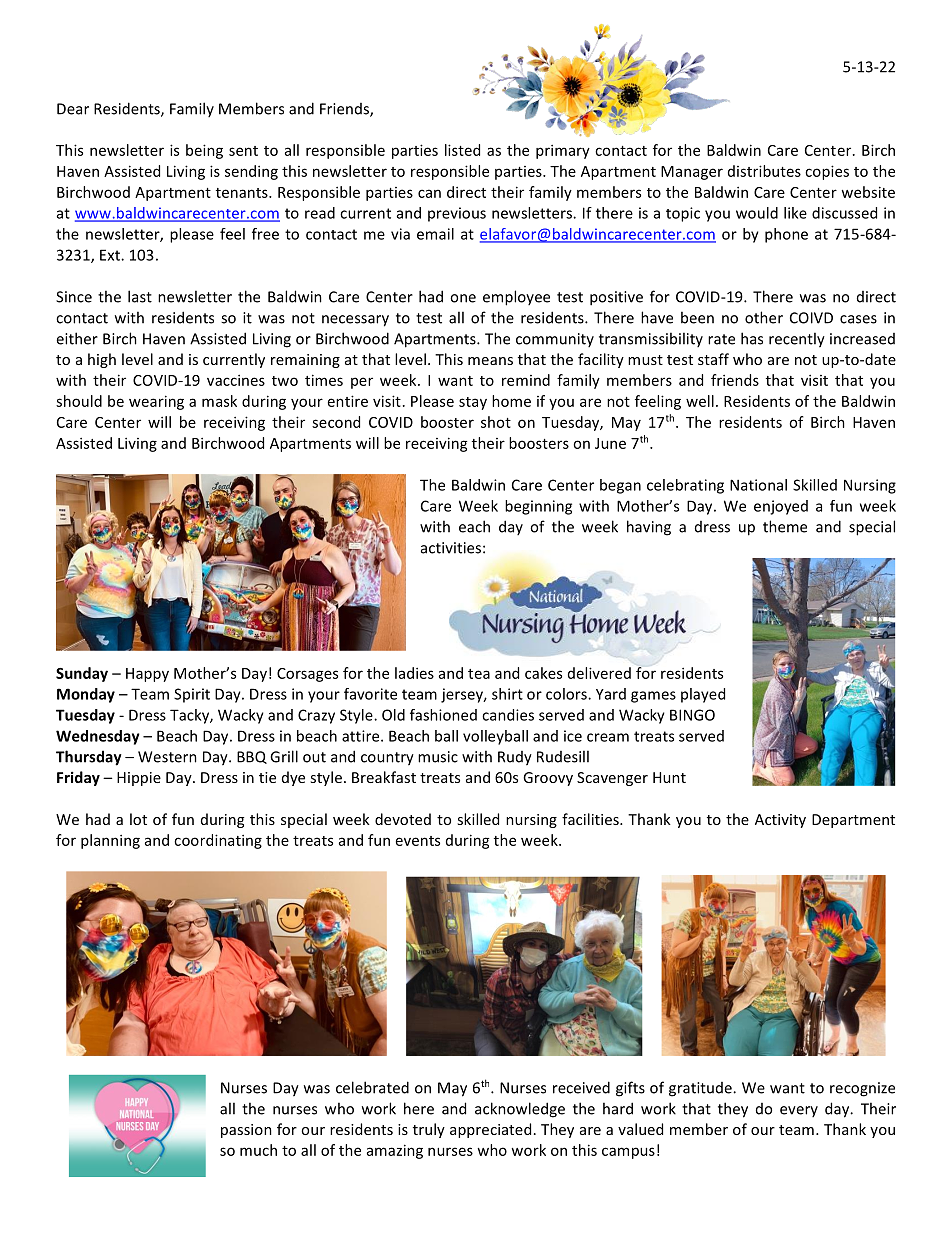 This screenshot has height=1233, width=952. I want to click on events, so click(418, 841).
